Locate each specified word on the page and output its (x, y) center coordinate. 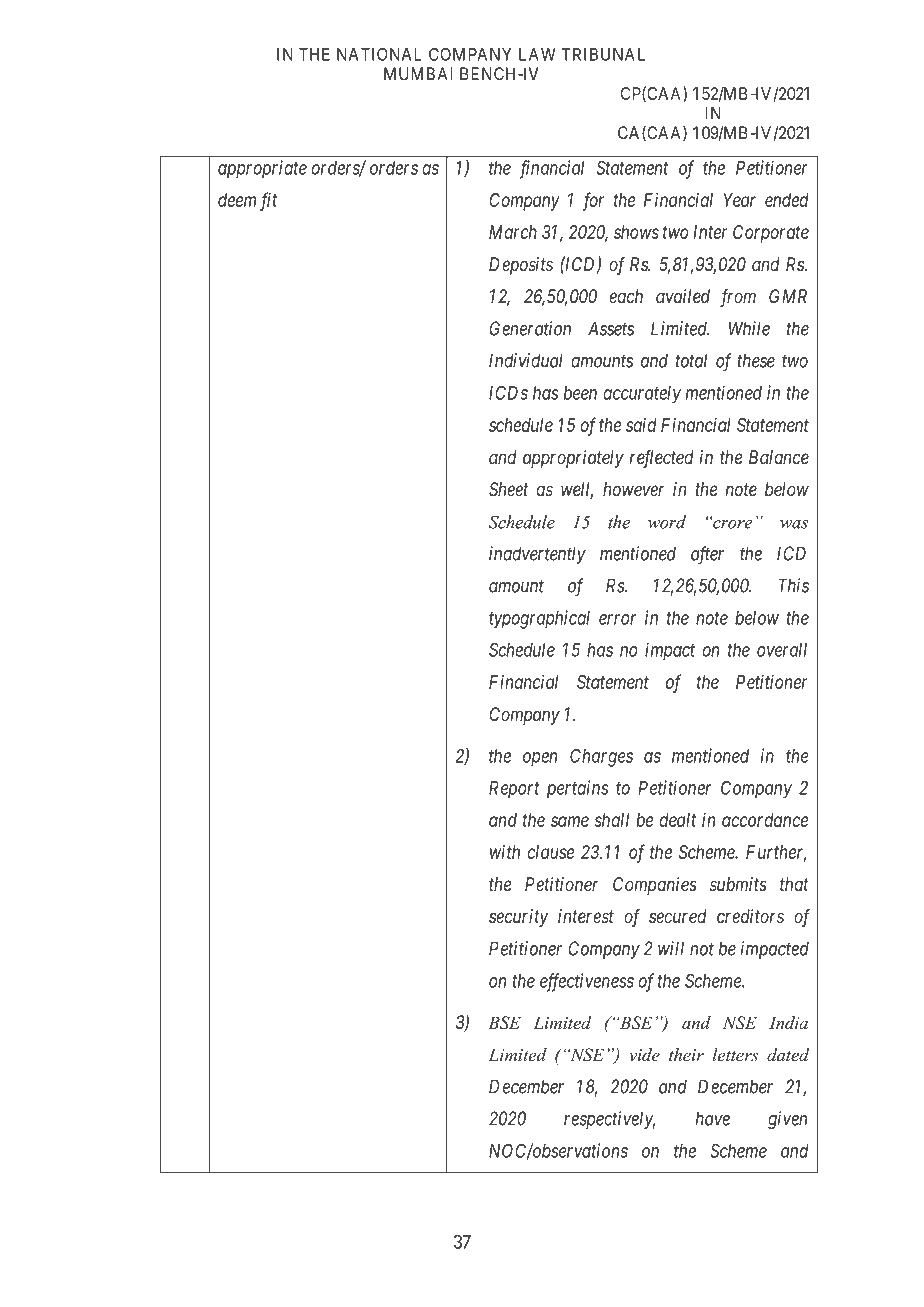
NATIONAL (379, 54)
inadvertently (537, 555)
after (707, 555)
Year (739, 200)
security (518, 918)
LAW (537, 54)
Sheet (508, 489)
